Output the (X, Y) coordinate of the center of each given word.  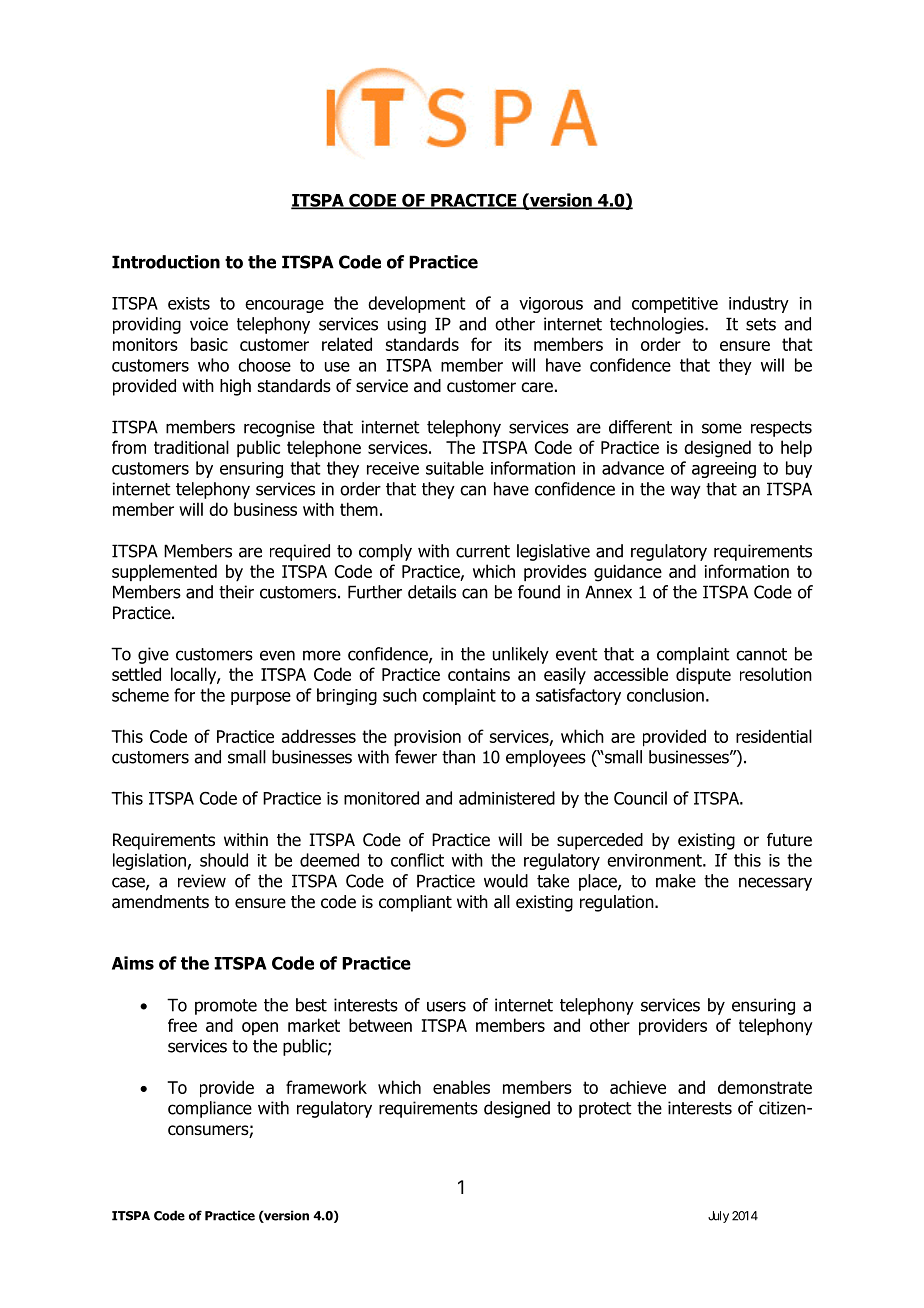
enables (461, 1087)
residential (774, 736)
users (446, 1006)
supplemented (164, 573)
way (686, 492)
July (718, 1217)
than (458, 757)
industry (759, 304)
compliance (210, 1109)
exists (189, 303)
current (483, 551)
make (676, 881)
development (417, 304)
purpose (261, 698)
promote (226, 1007)
